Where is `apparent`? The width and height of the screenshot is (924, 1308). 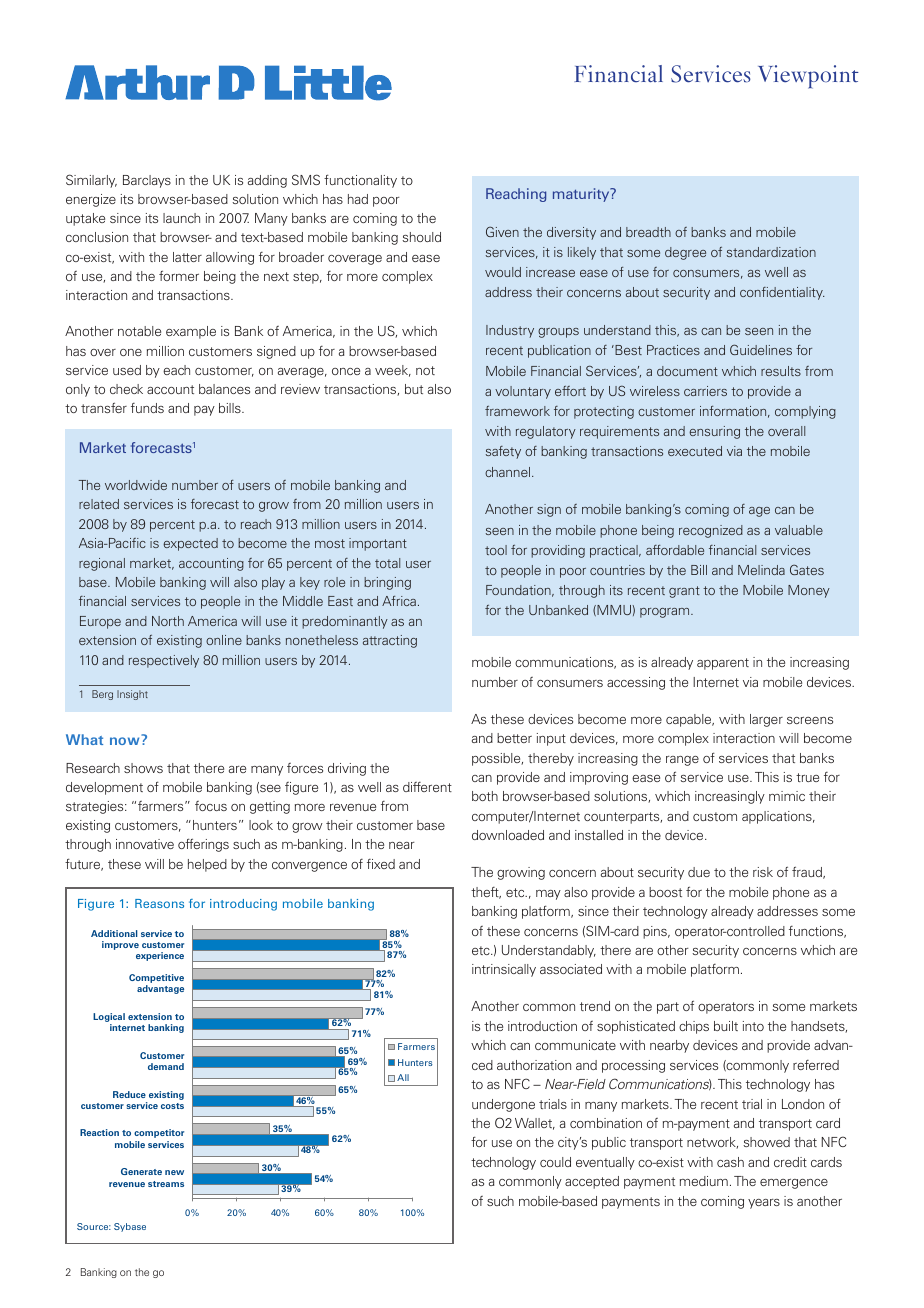 apparent is located at coordinates (723, 664).
